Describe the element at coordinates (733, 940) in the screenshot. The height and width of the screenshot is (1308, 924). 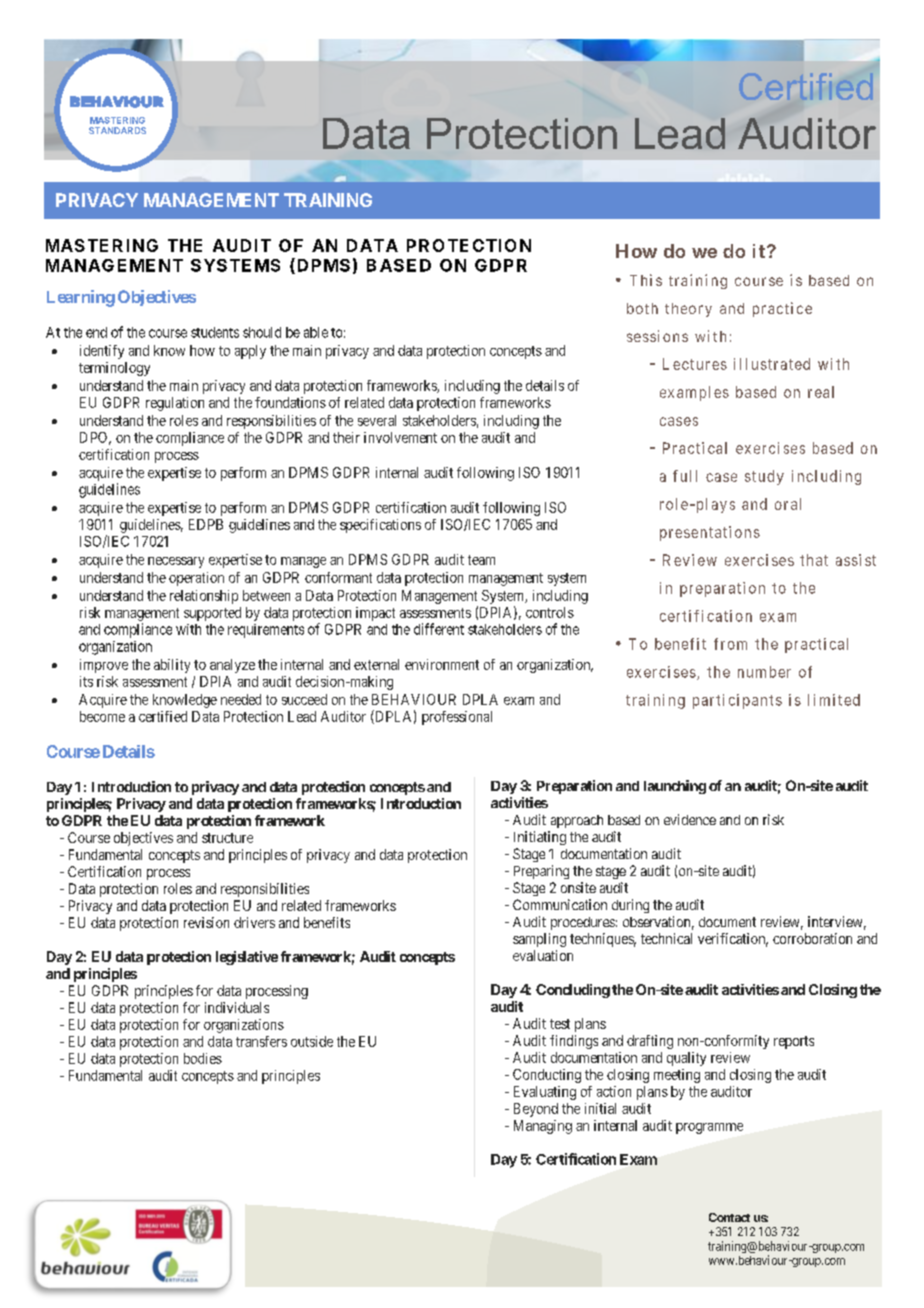
I see `verification` at that location.
